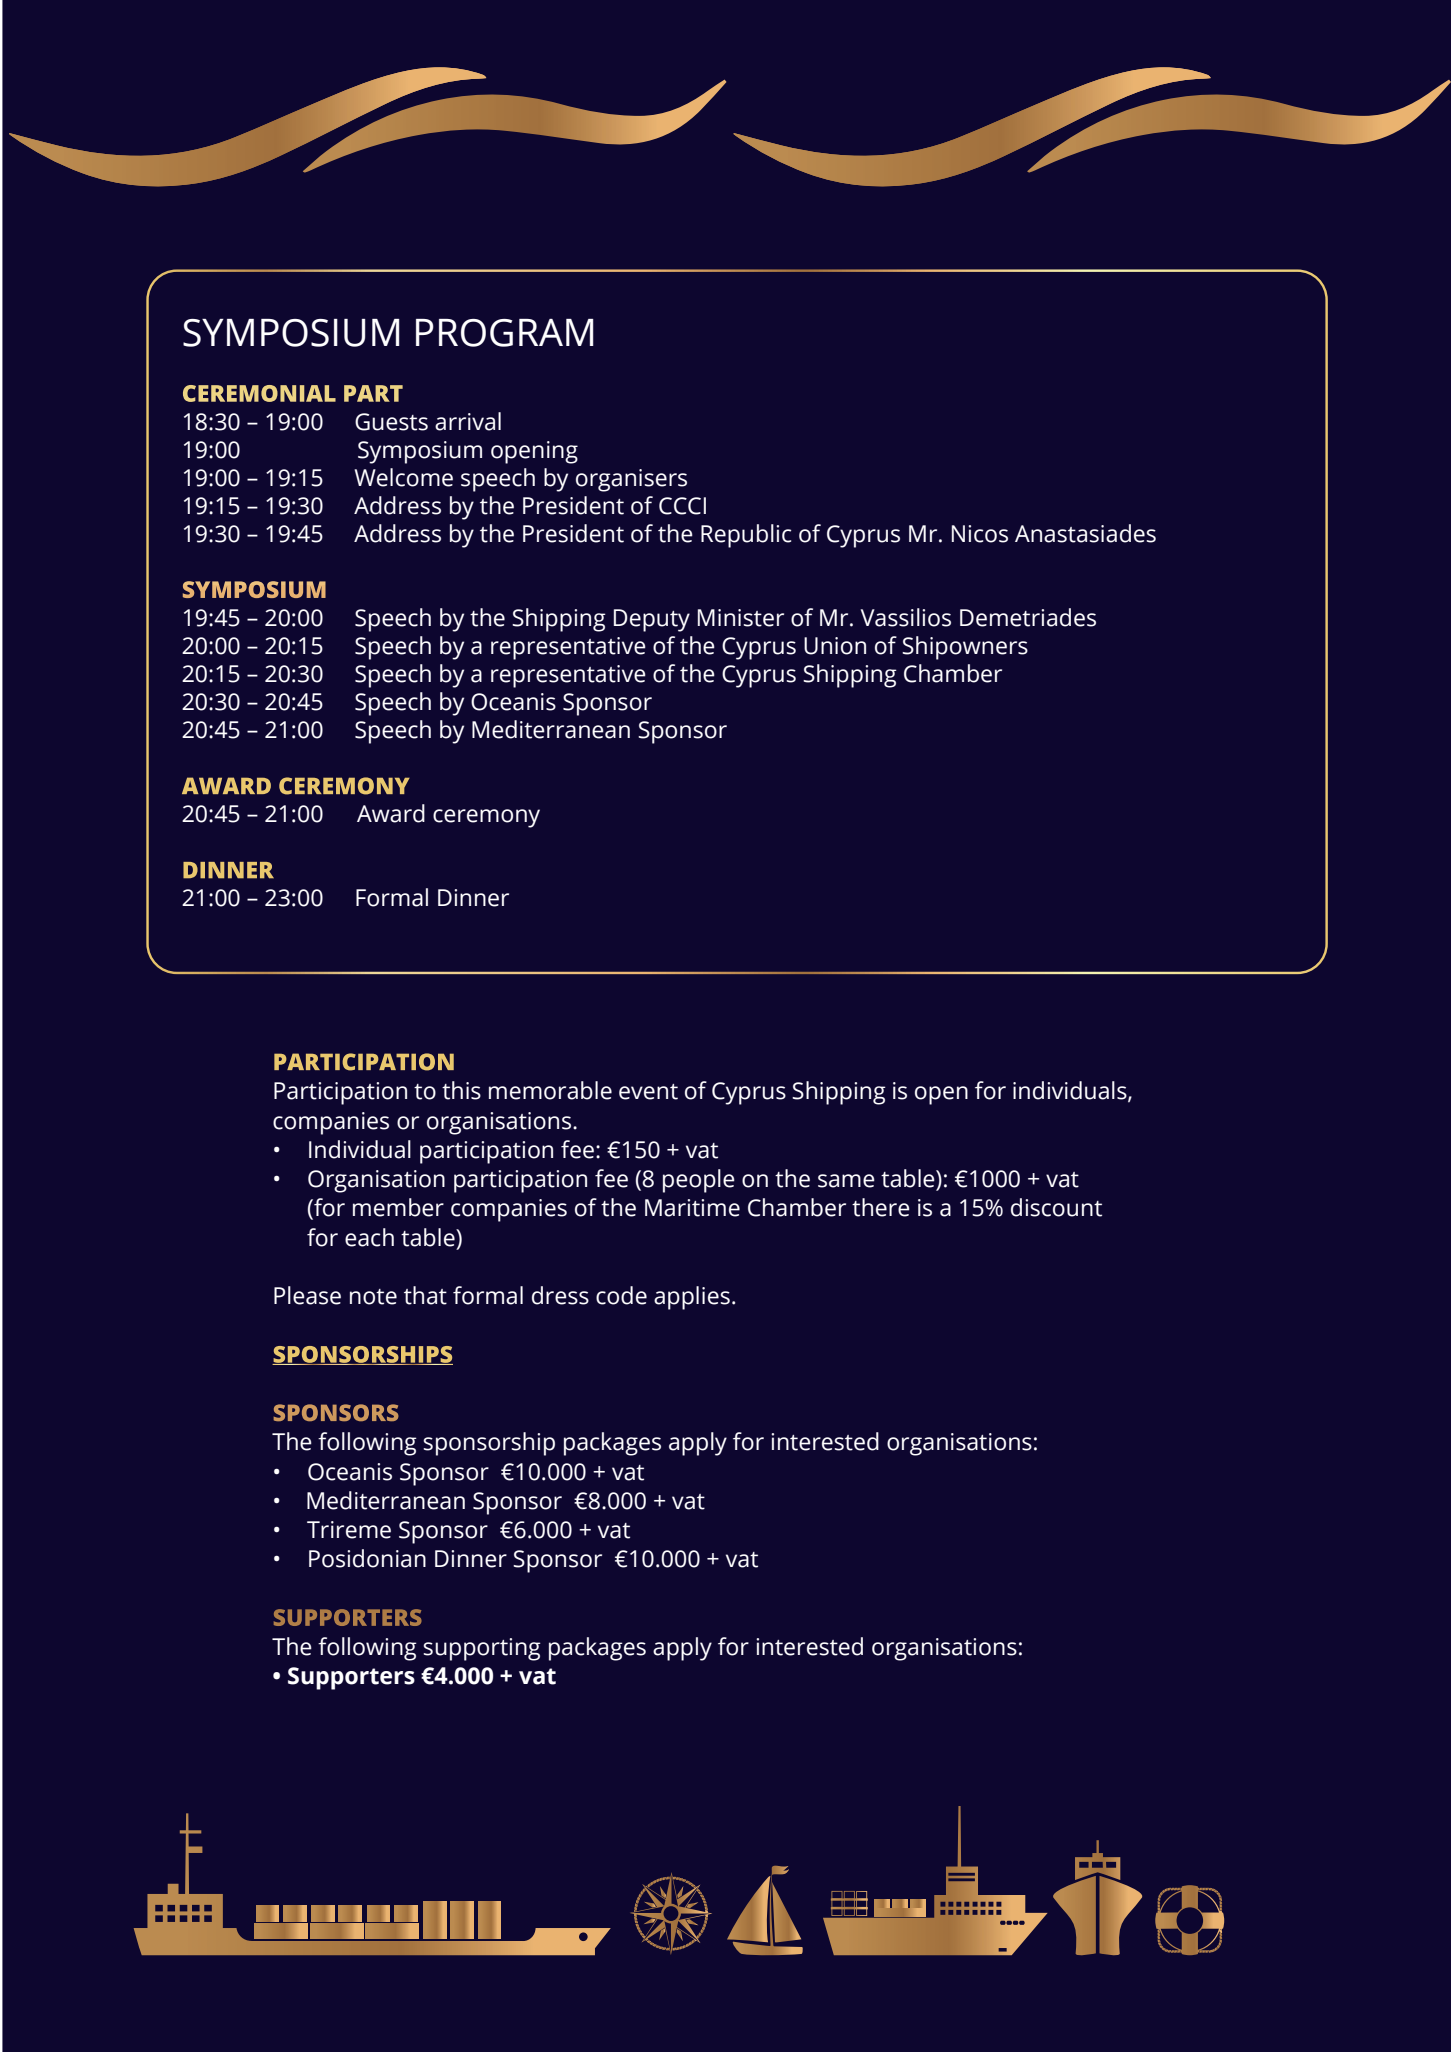  I want to click on this, so click(461, 1090).
